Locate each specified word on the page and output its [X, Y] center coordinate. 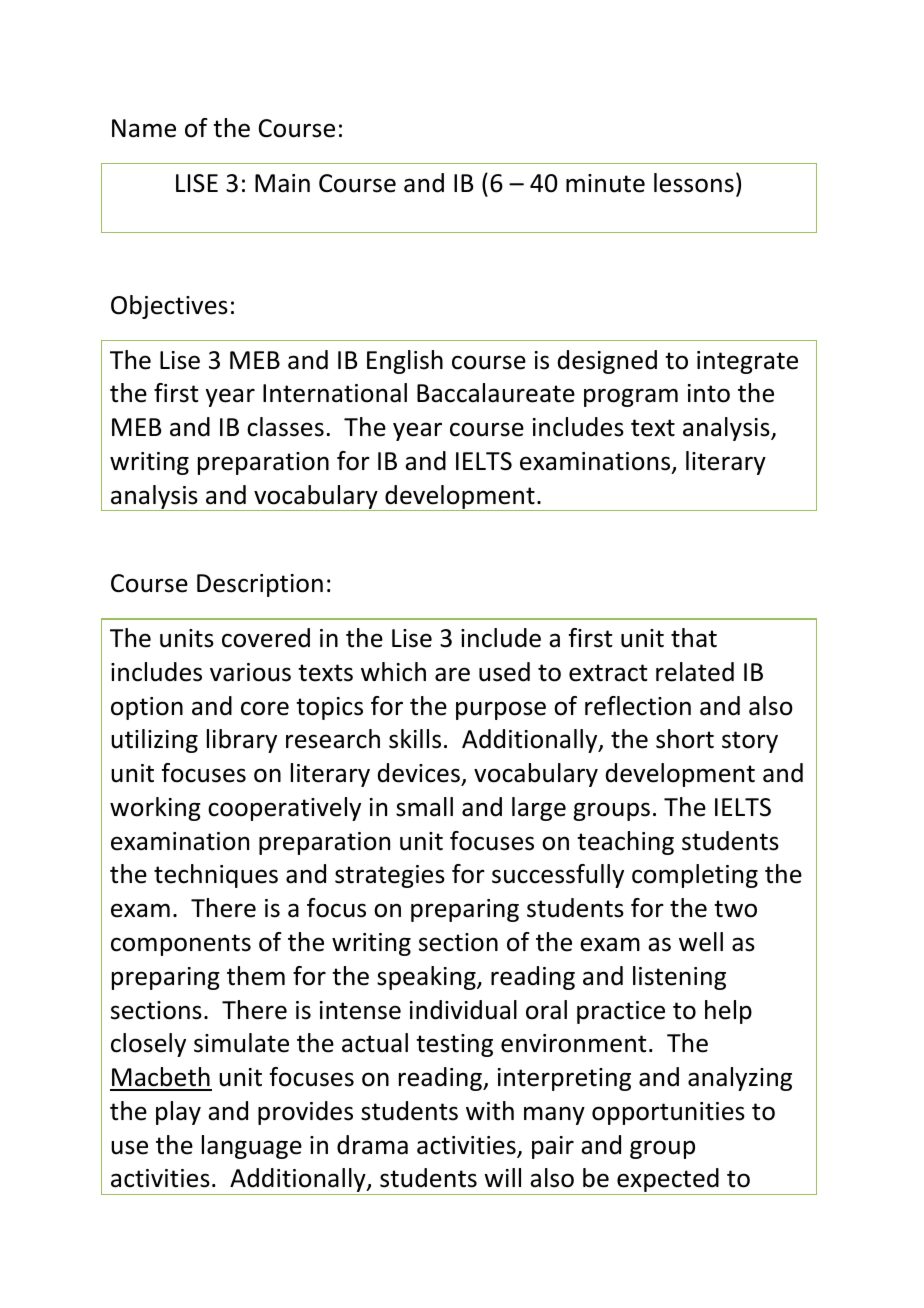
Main [282, 183]
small [424, 807]
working [155, 809]
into [709, 393]
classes [285, 427]
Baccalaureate [496, 393]
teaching [625, 843]
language [252, 1147]
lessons [694, 183]
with [490, 1111]
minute [605, 183]
